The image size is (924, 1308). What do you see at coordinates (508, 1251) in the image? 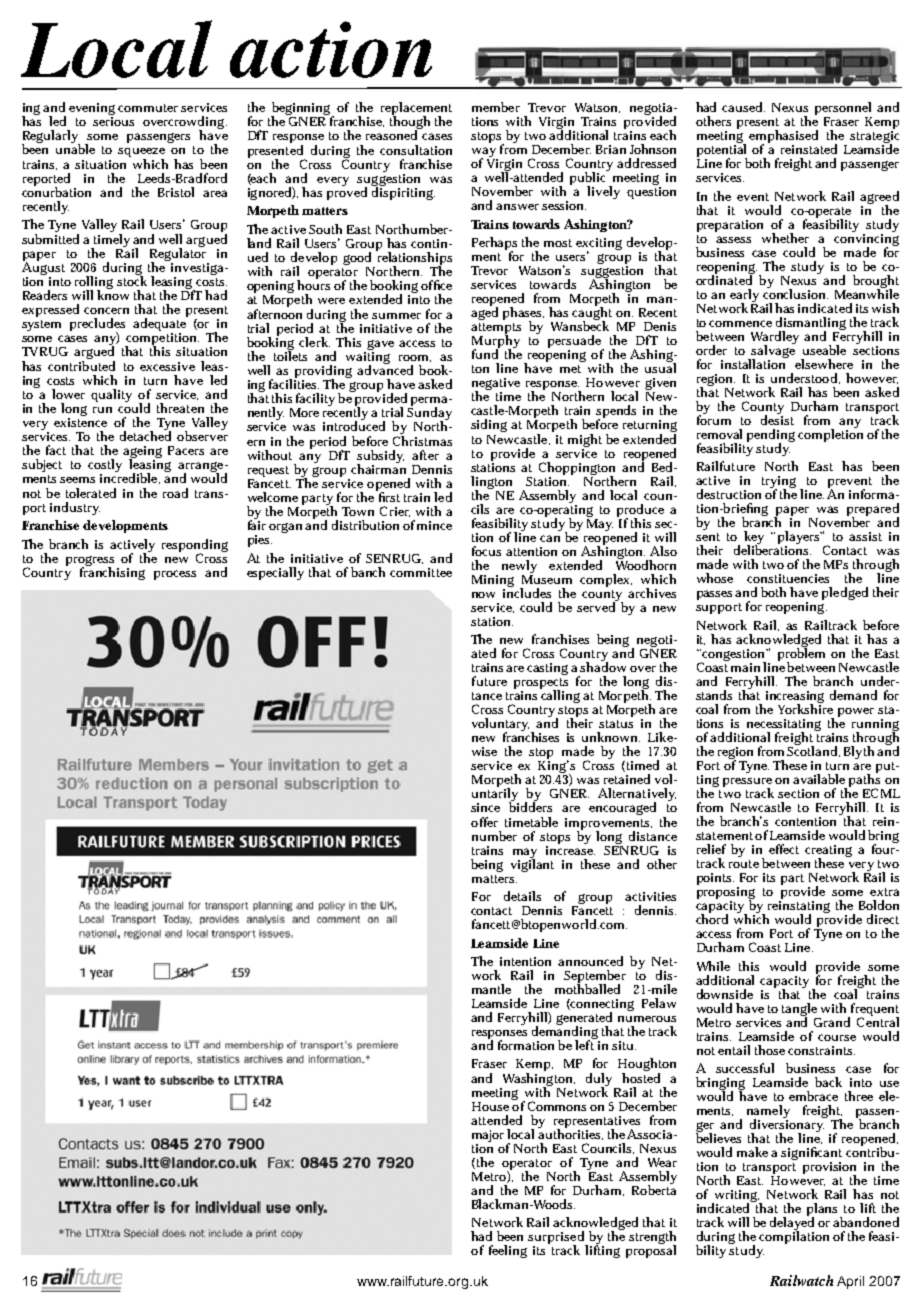
I see `feeling` at bounding box center [508, 1251].
